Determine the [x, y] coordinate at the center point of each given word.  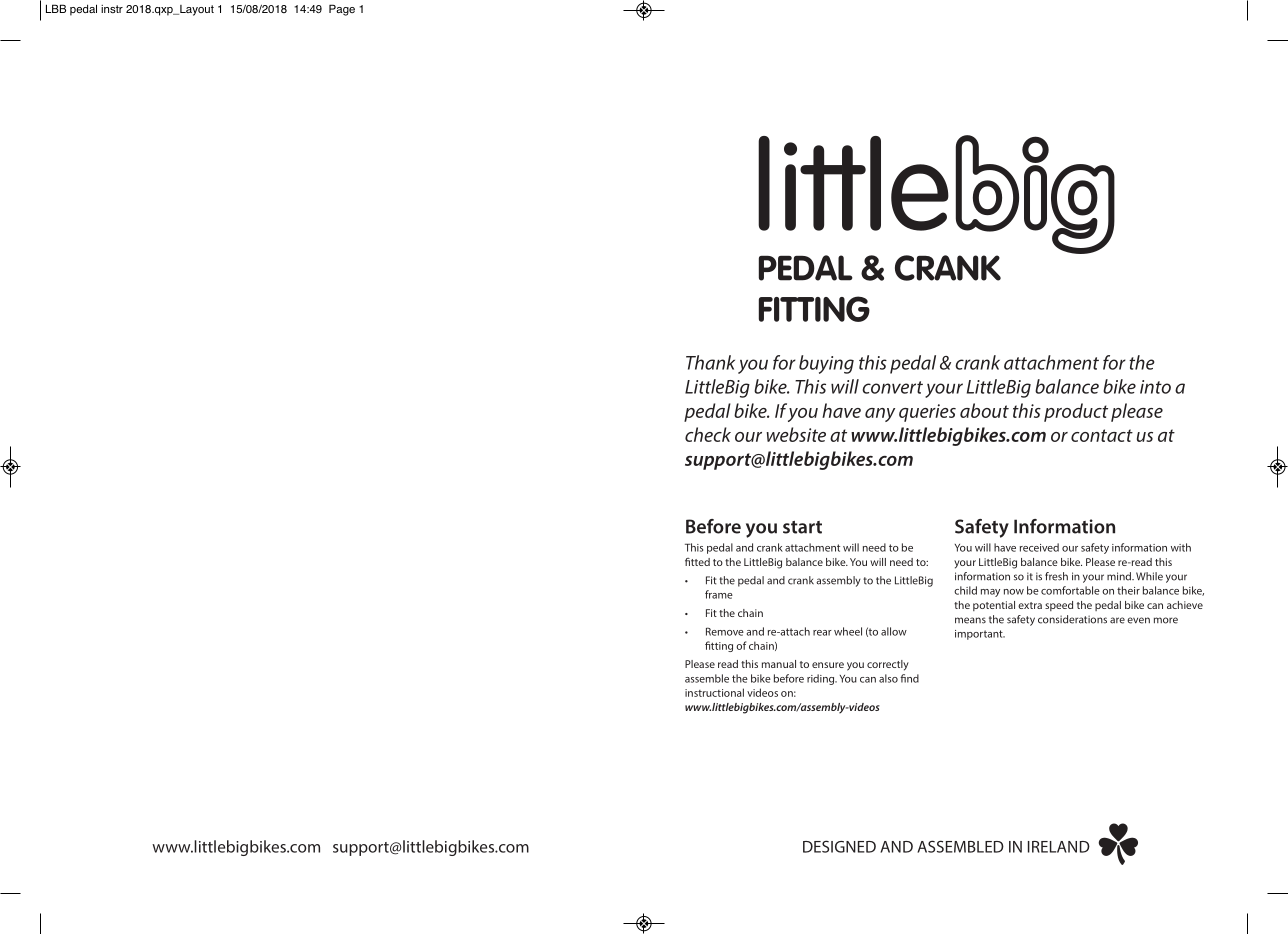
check [708, 434]
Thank [710, 362]
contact [1102, 435]
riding [822, 679]
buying [826, 364]
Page [342, 10]
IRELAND [1059, 847]
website [796, 434]
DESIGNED [839, 846]
